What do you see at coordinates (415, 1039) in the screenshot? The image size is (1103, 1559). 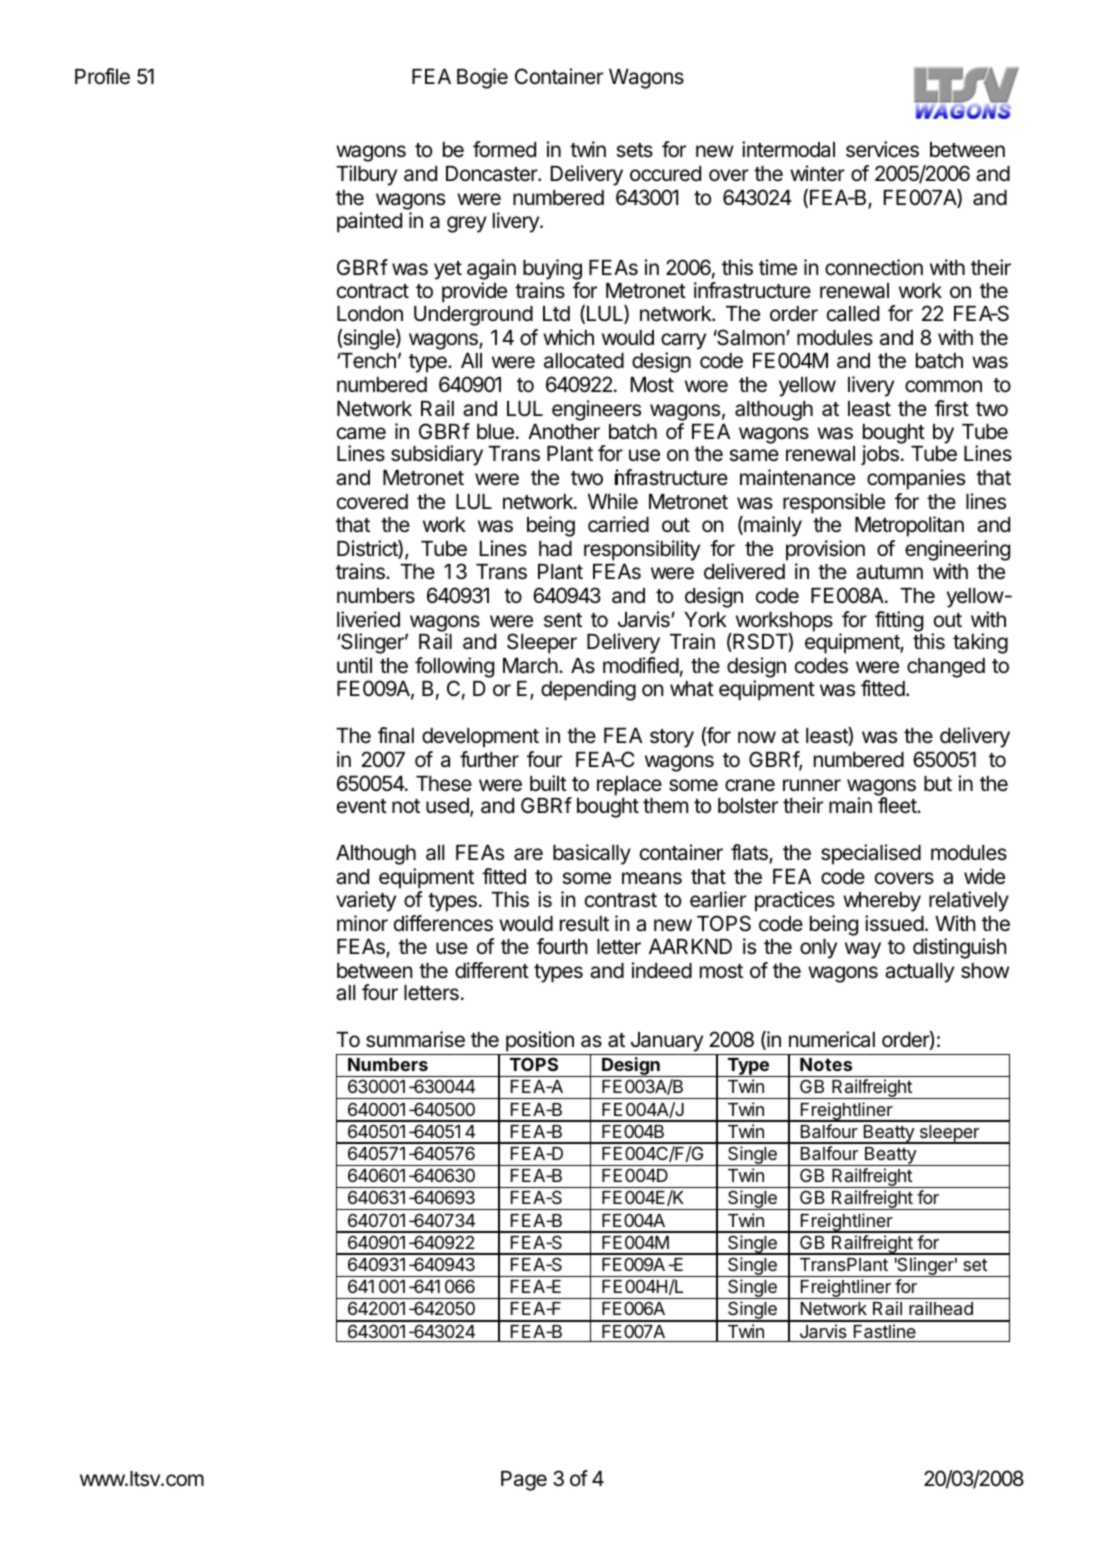 I see `summarise` at bounding box center [415, 1039].
